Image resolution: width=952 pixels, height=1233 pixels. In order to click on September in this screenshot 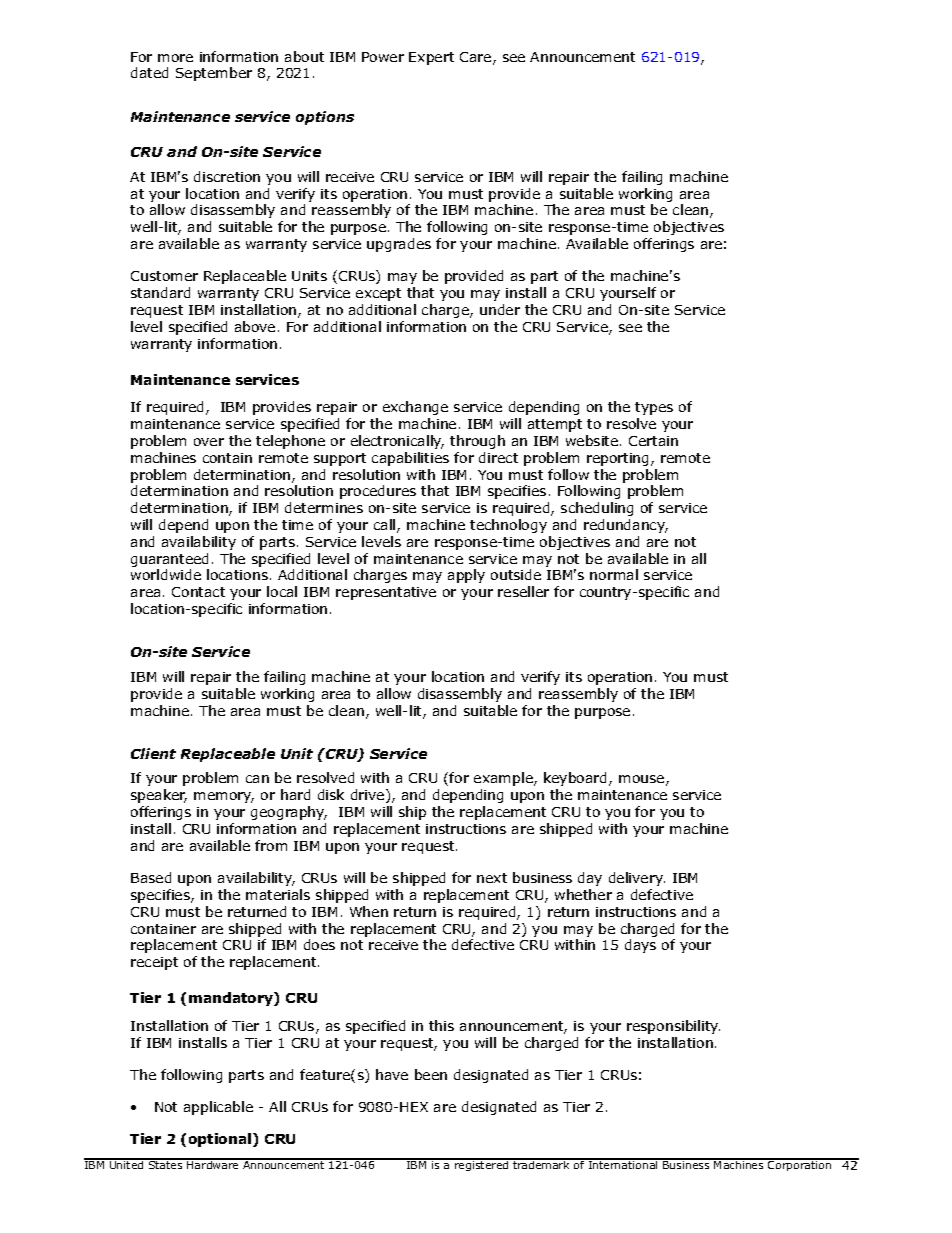, I will do `click(214, 74)`.
